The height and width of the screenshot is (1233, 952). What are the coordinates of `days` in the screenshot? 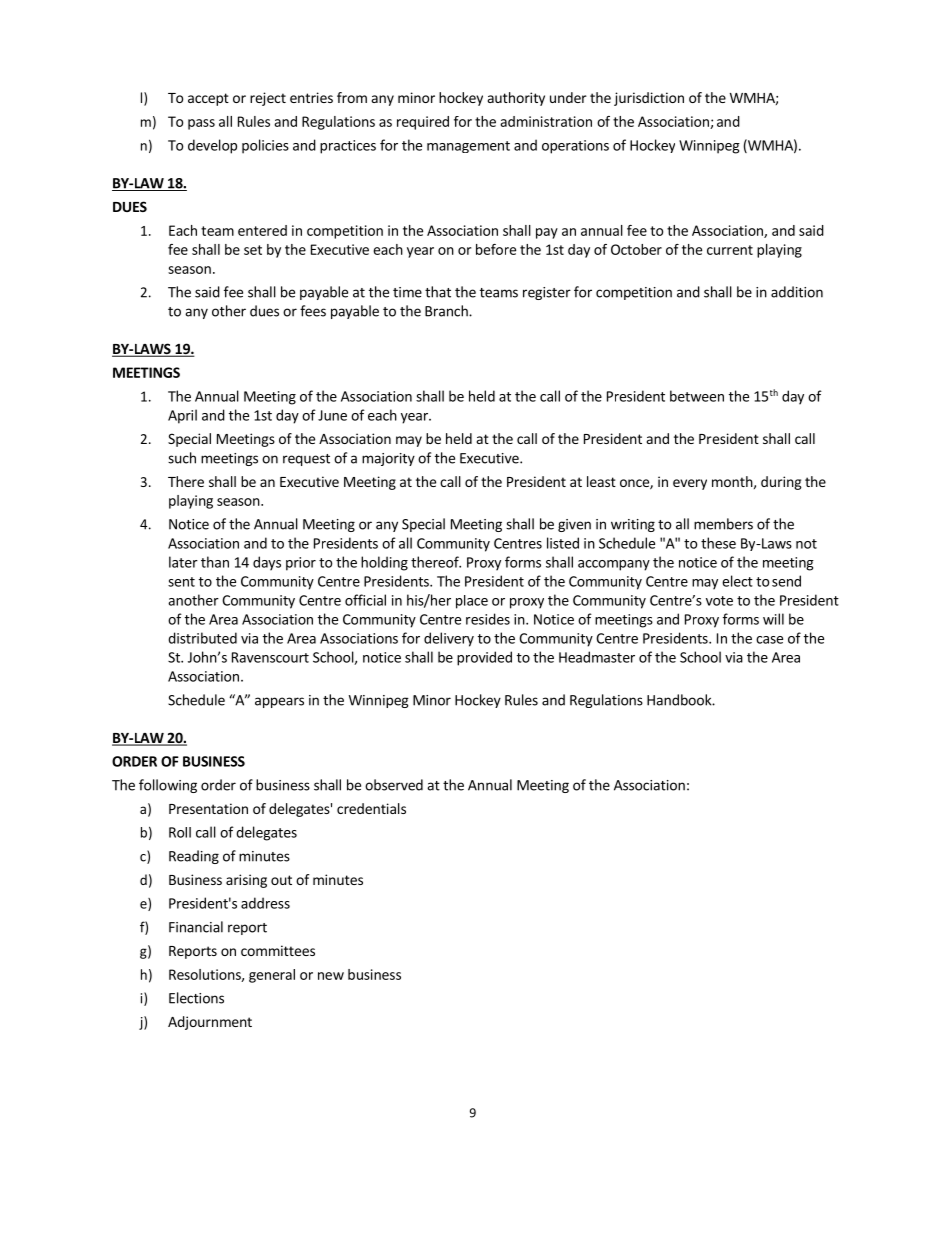 It's located at (267, 563).
